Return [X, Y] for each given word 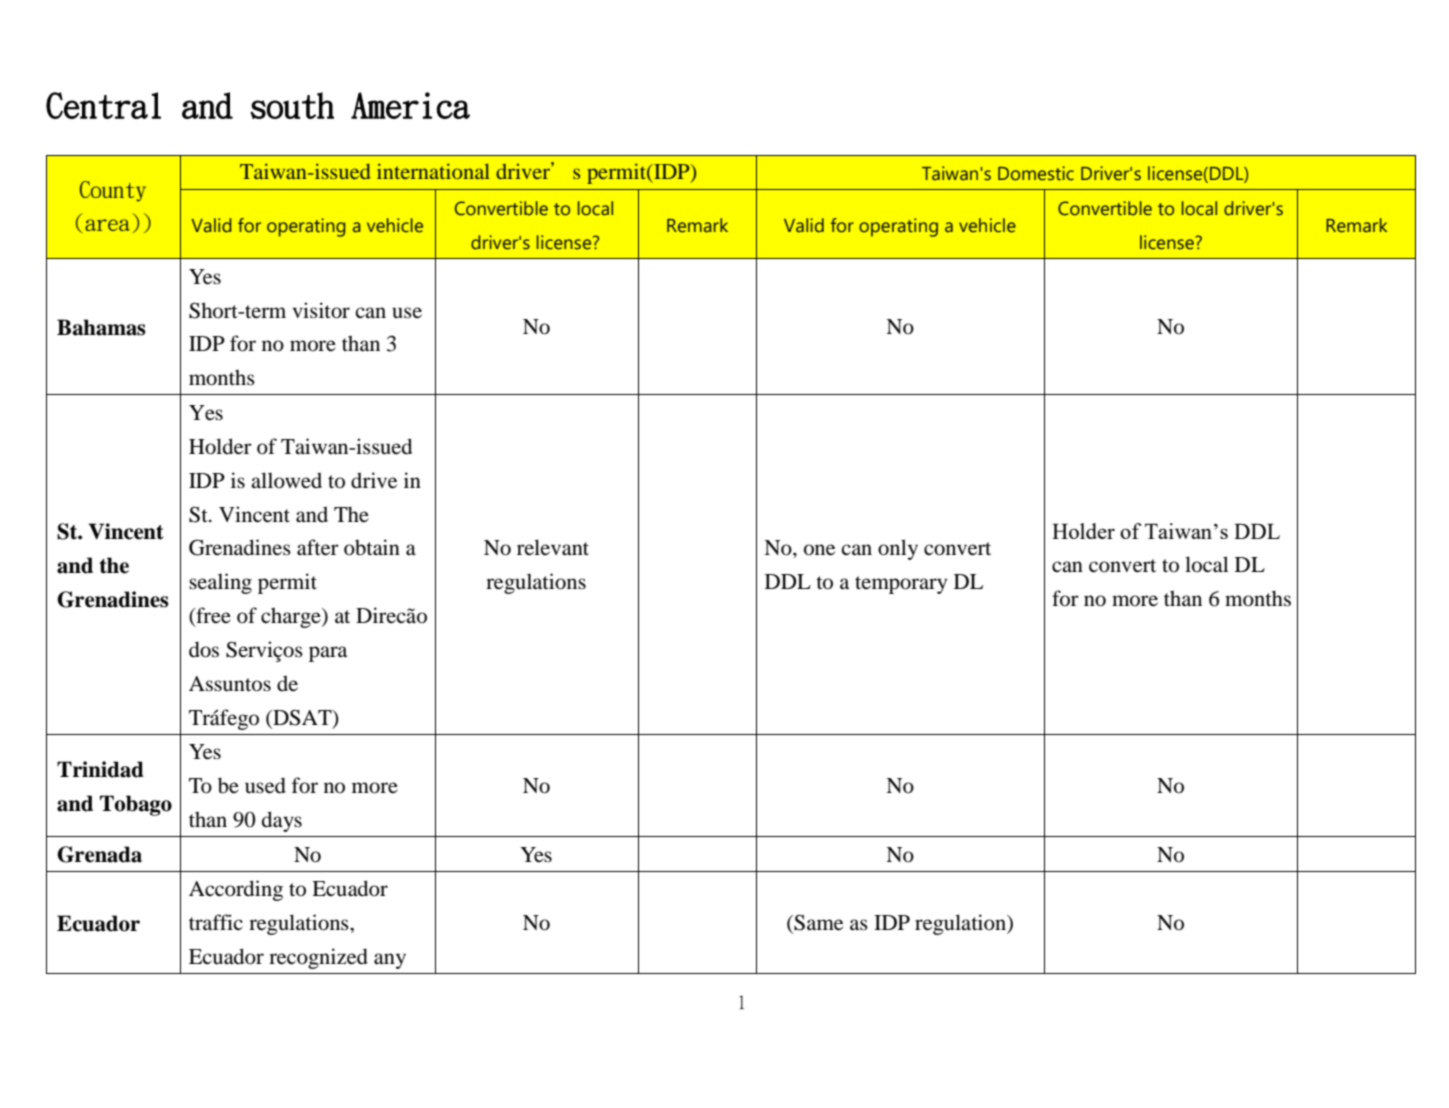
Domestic [1036, 173]
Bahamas [101, 327]
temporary [901, 585]
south [292, 105]
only [898, 549]
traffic [216, 922]
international [433, 171]
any [390, 961]
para [328, 654]
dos [204, 649]
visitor [321, 310]
